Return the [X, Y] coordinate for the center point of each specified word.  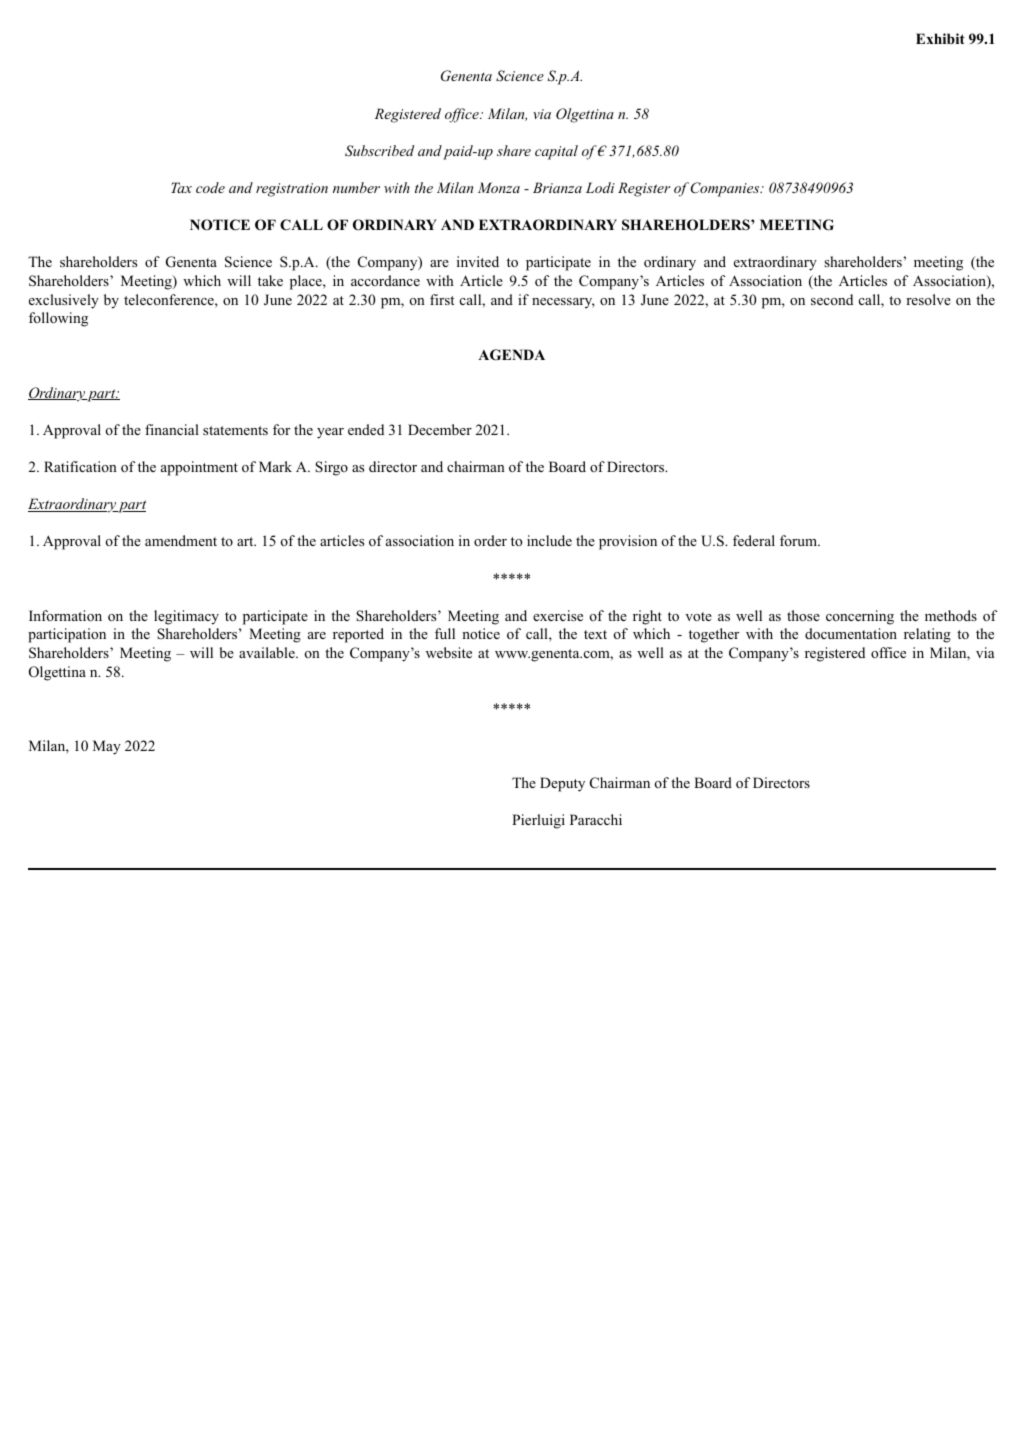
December [440, 429]
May [107, 747]
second [832, 299]
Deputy [562, 784]
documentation [851, 633]
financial [172, 429]
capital [556, 152]
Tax [181, 187]
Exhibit [940, 38]
